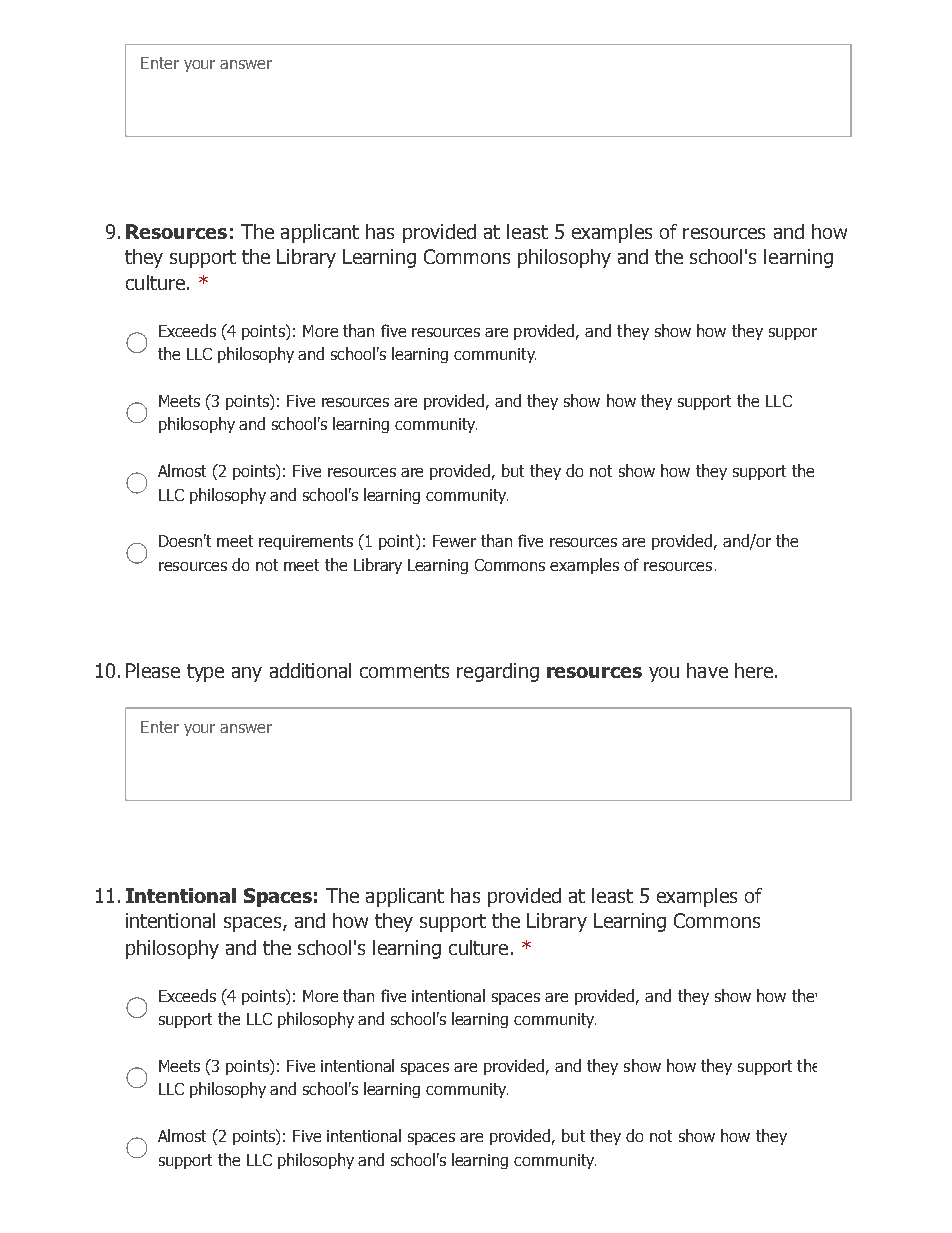 This page has width=952, height=1233. Describe the element at coordinates (247, 674) in the page. I see `any` at that location.
